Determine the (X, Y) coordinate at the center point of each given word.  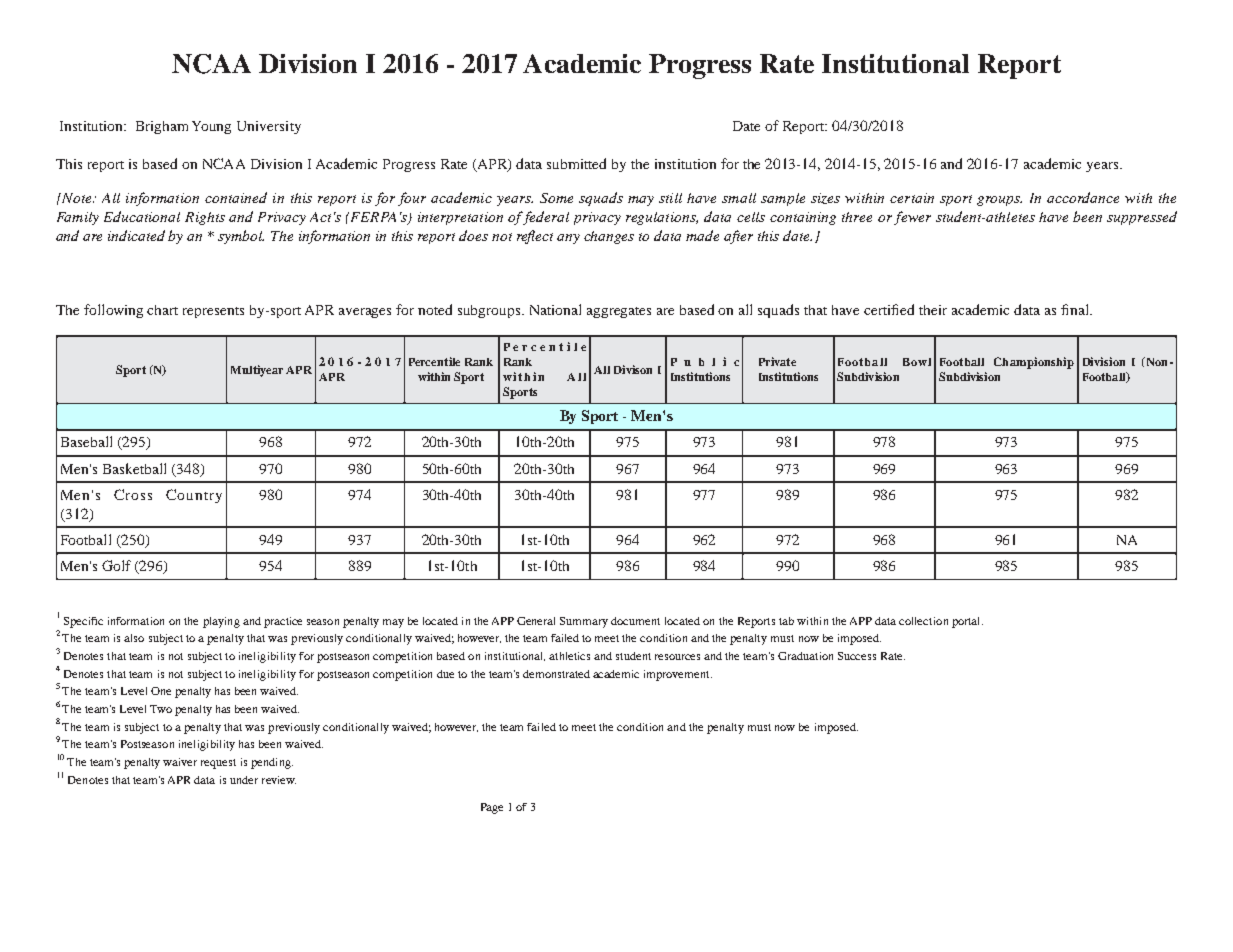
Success (857, 656)
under (244, 780)
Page (492, 808)
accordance (1083, 197)
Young (211, 127)
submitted (576, 163)
